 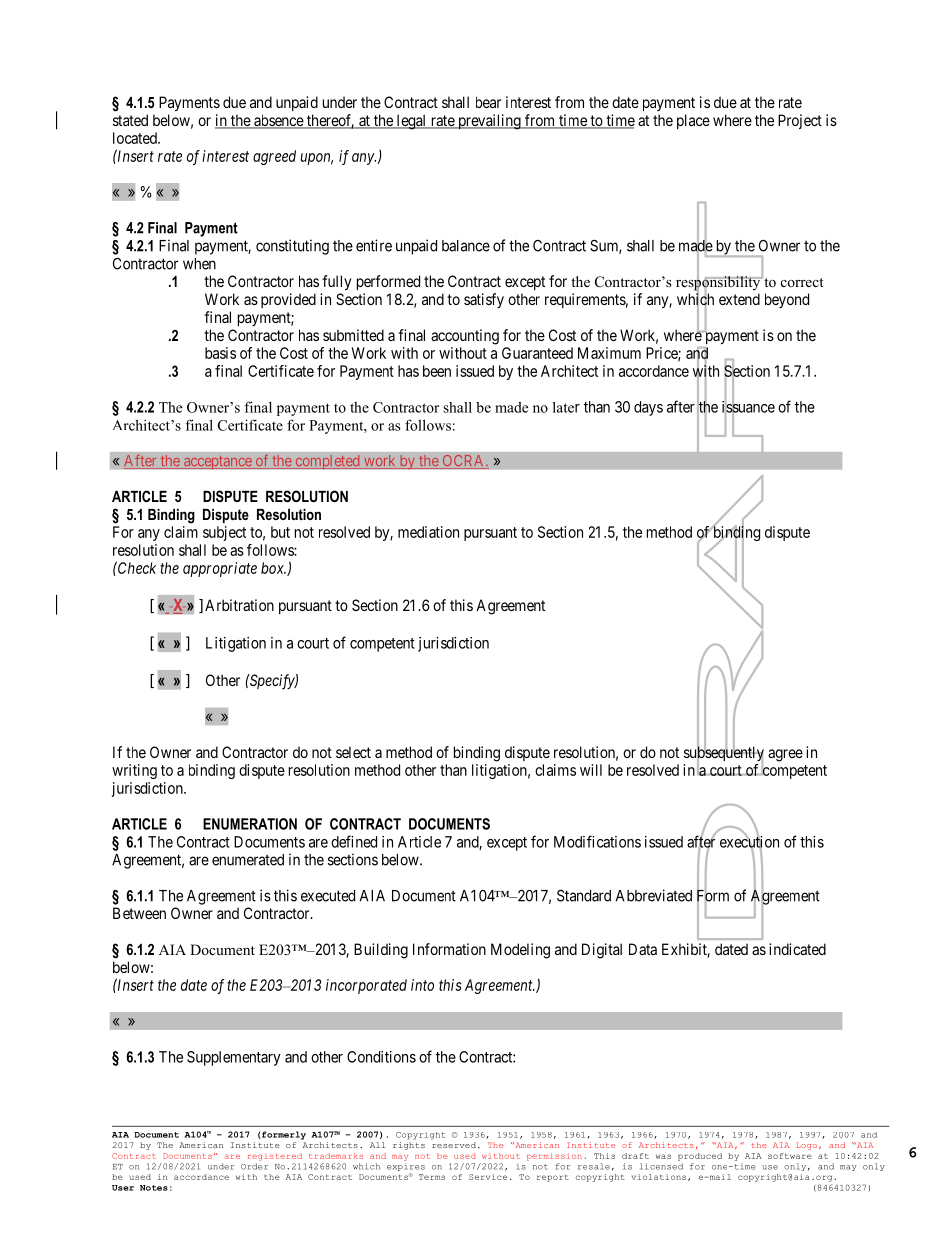 What do you see at coordinates (489, 122) in the screenshot?
I see `prevailing` at bounding box center [489, 122].
